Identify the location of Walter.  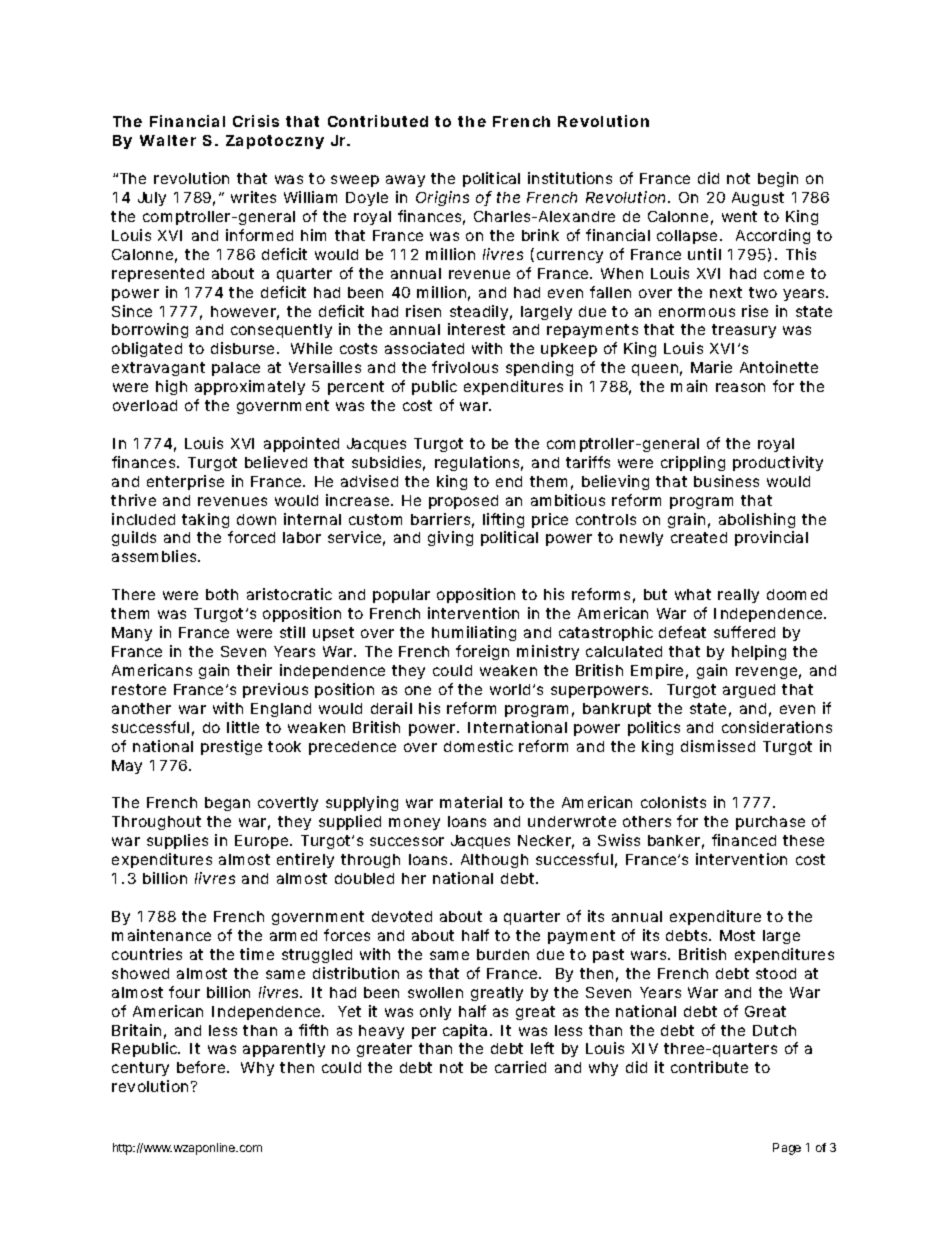
(168, 140).
